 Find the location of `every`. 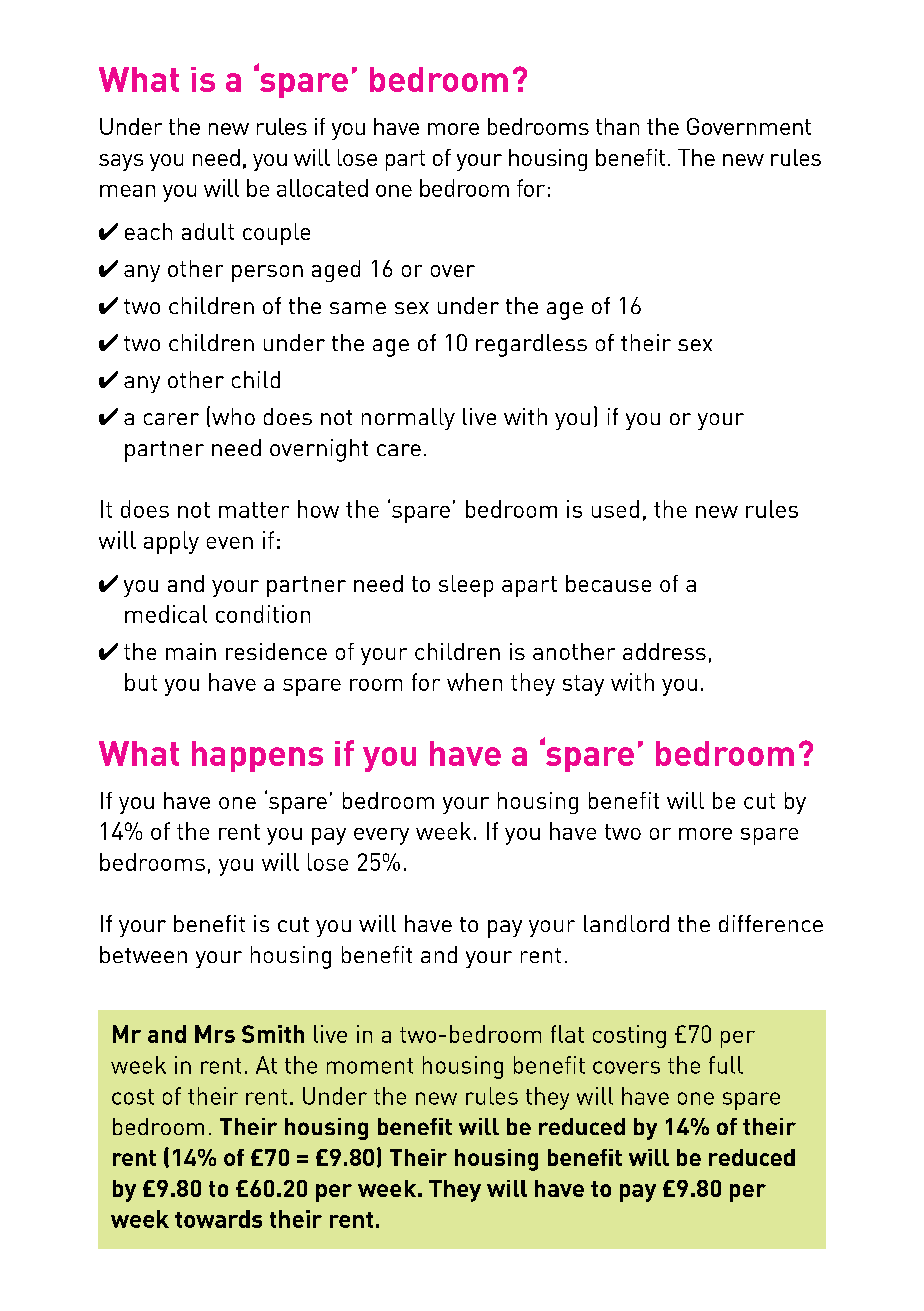

every is located at coordinates (381, 836).
